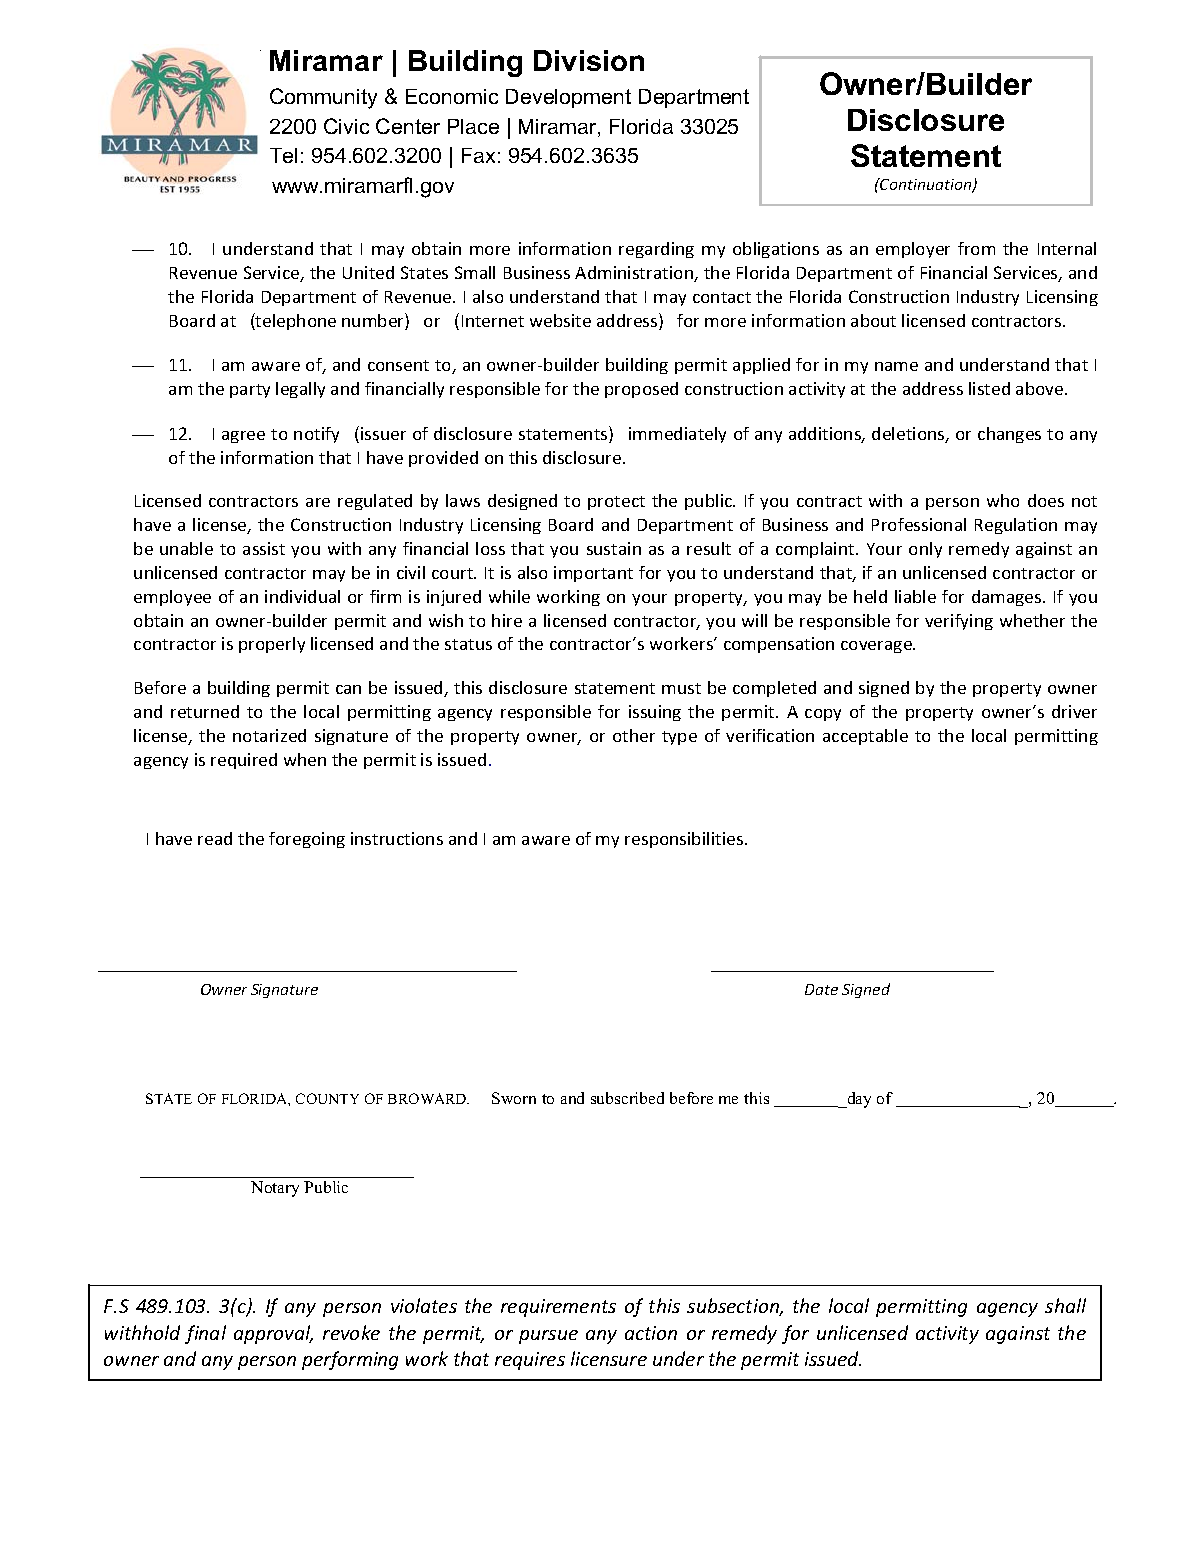 The image size is (1197, 1549). I want to click on protect, so click(616, 503).
